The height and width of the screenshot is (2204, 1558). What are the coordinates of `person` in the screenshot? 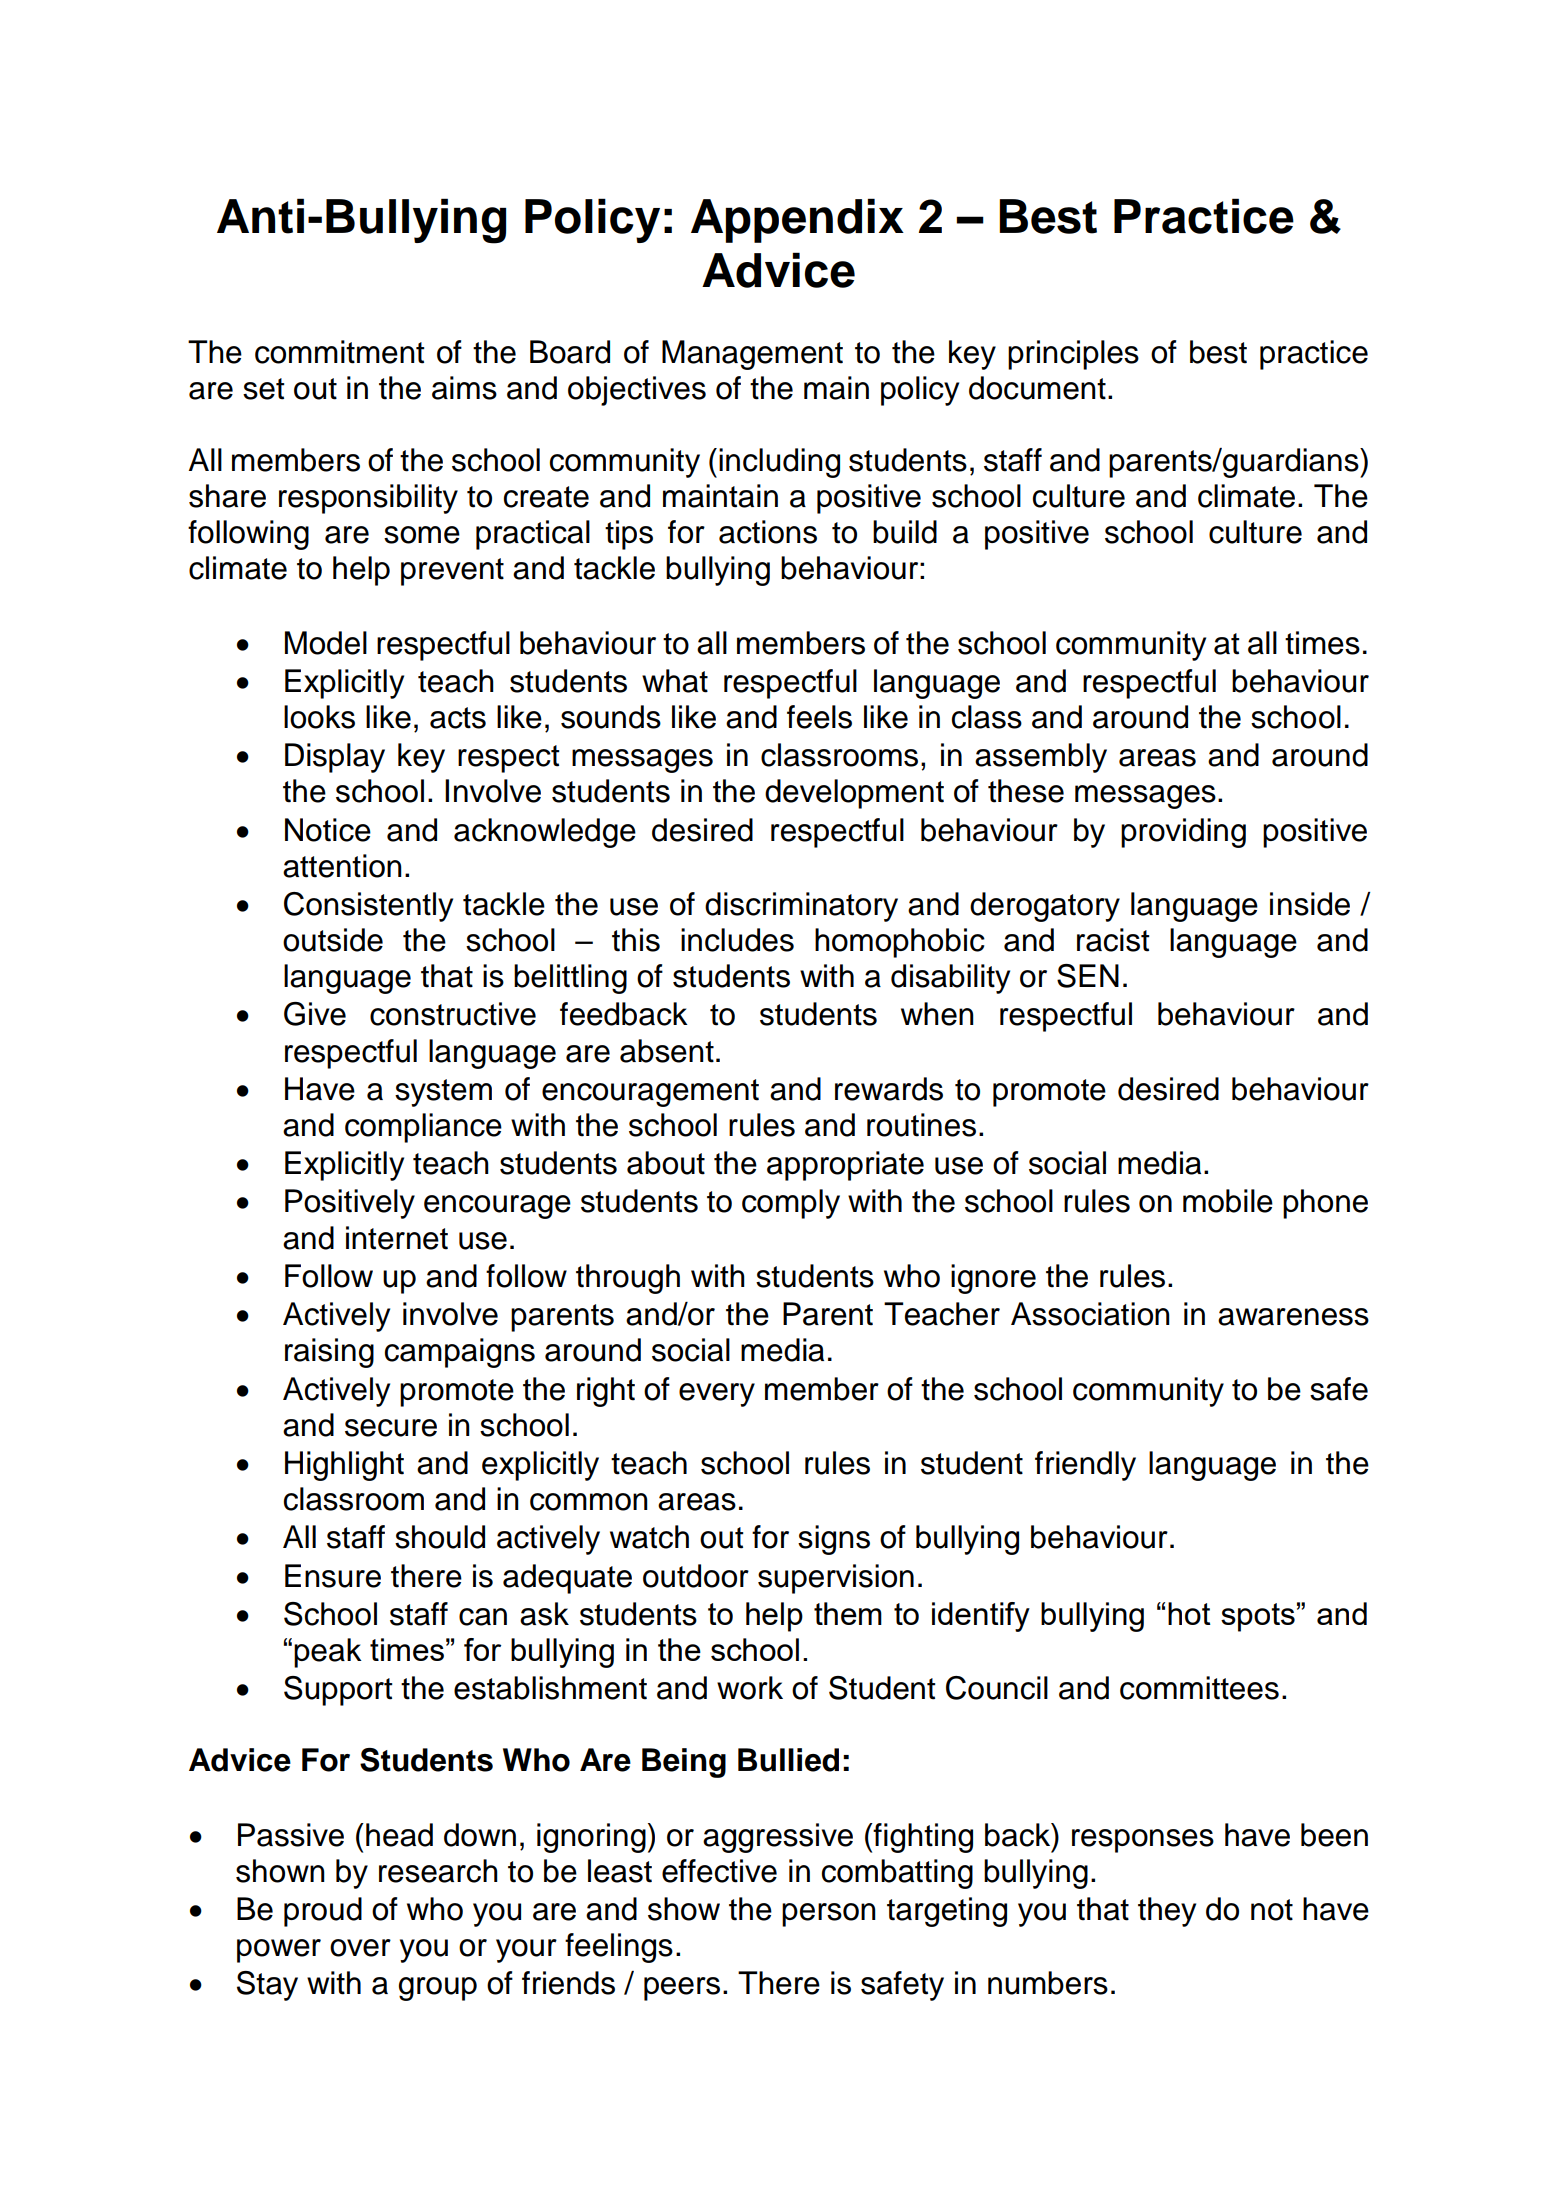 It's located at (829, 1915).
